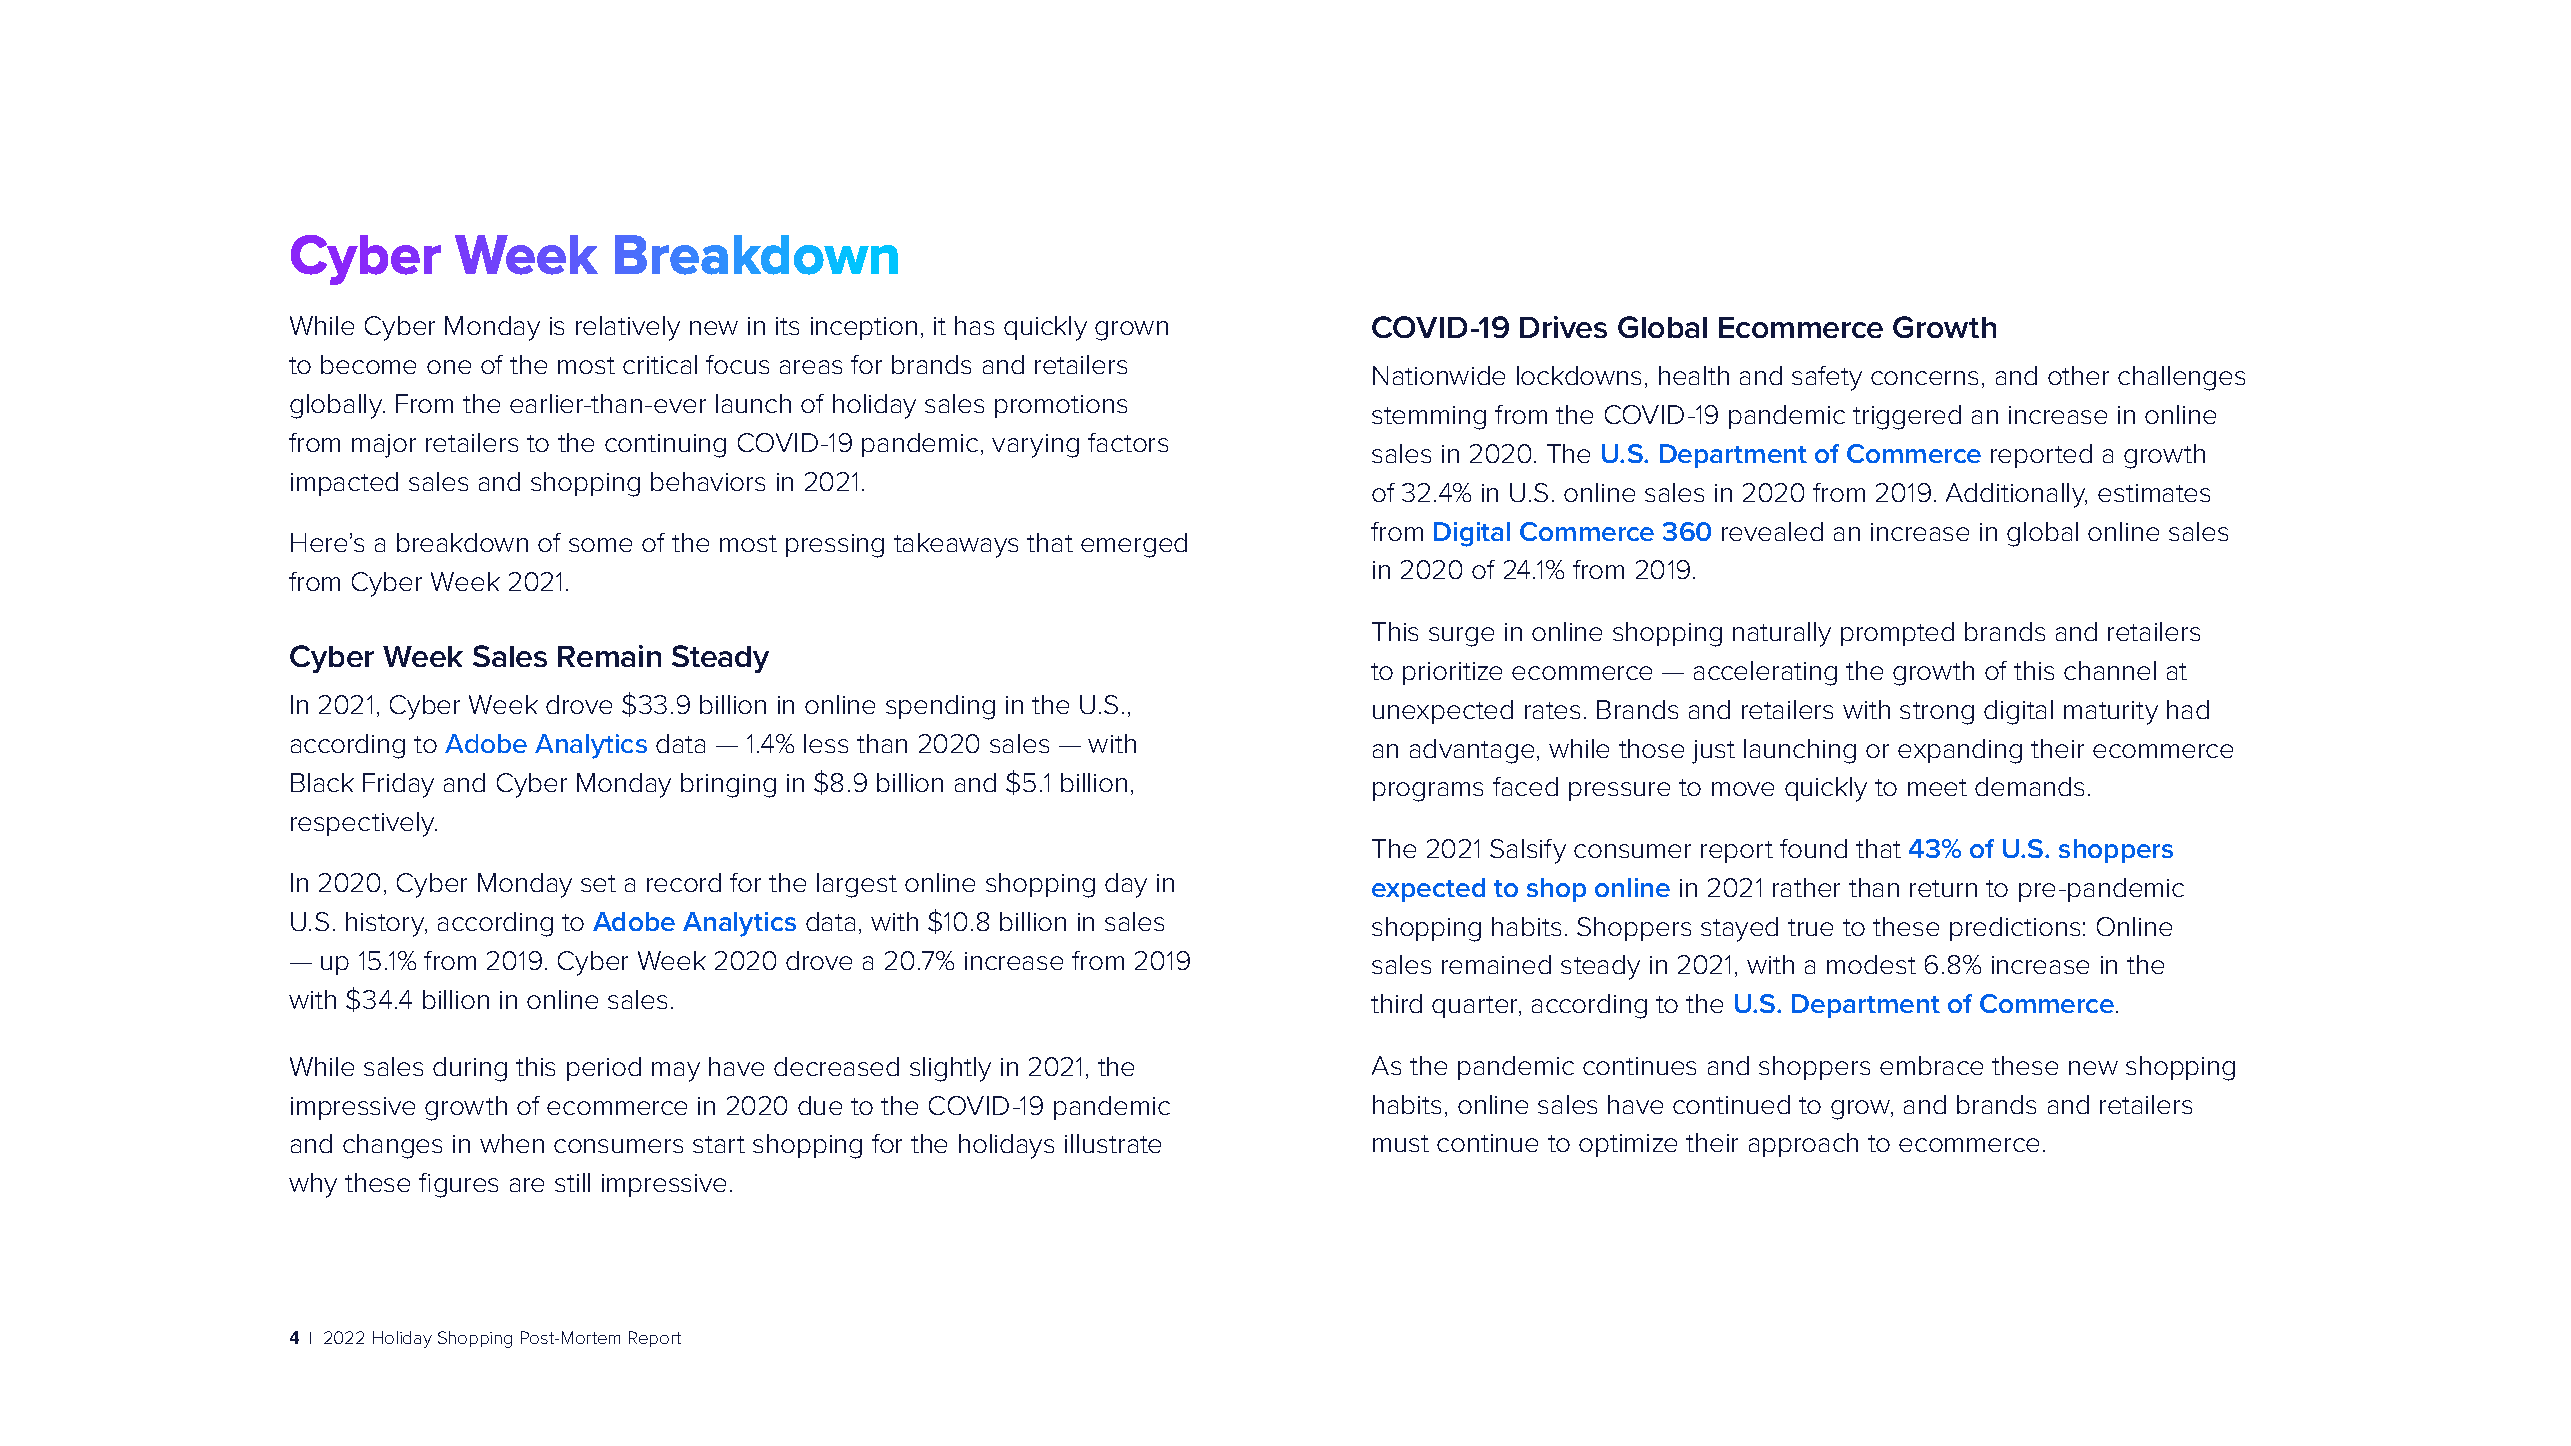 The image size is (2571, 1446). What do you see at coordinates (1134, 545) in the document?
I see `emerged` at bounding box center [1134, 545].
